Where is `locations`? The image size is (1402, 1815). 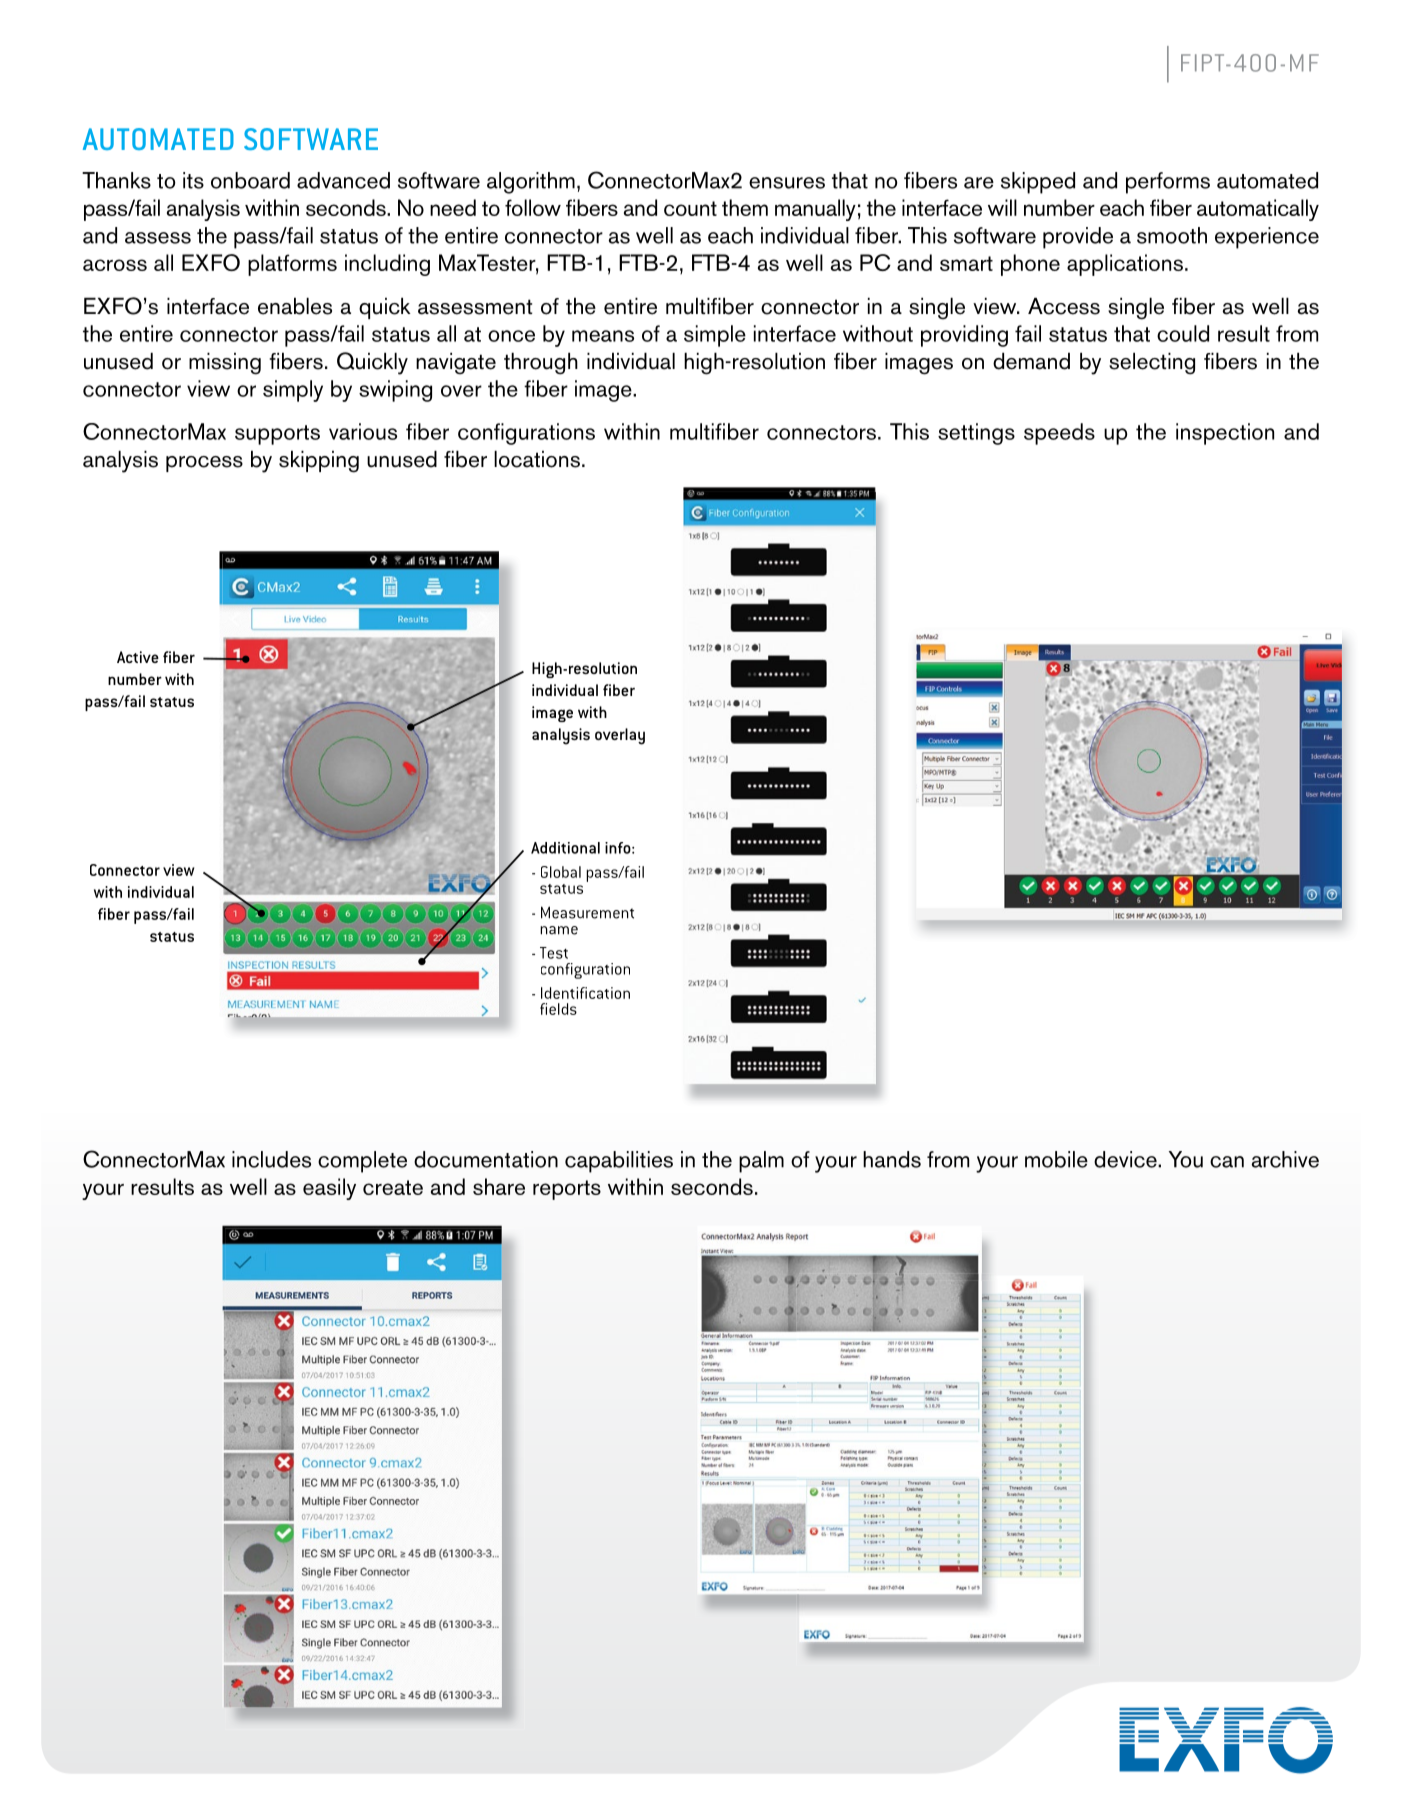
locations is located at coordinates (537, 459).
